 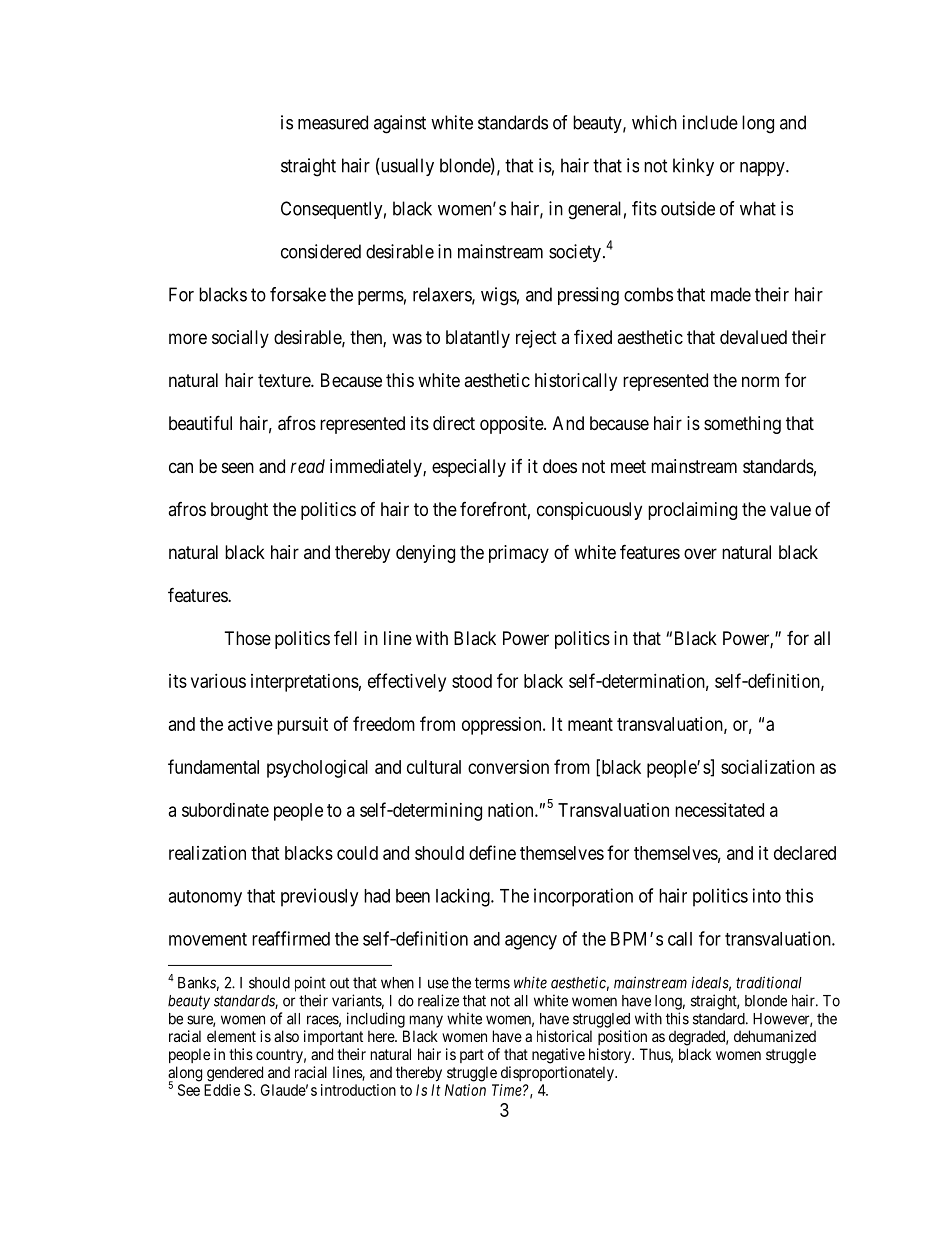 I want to click on part, so click(x=472, y=1056).
